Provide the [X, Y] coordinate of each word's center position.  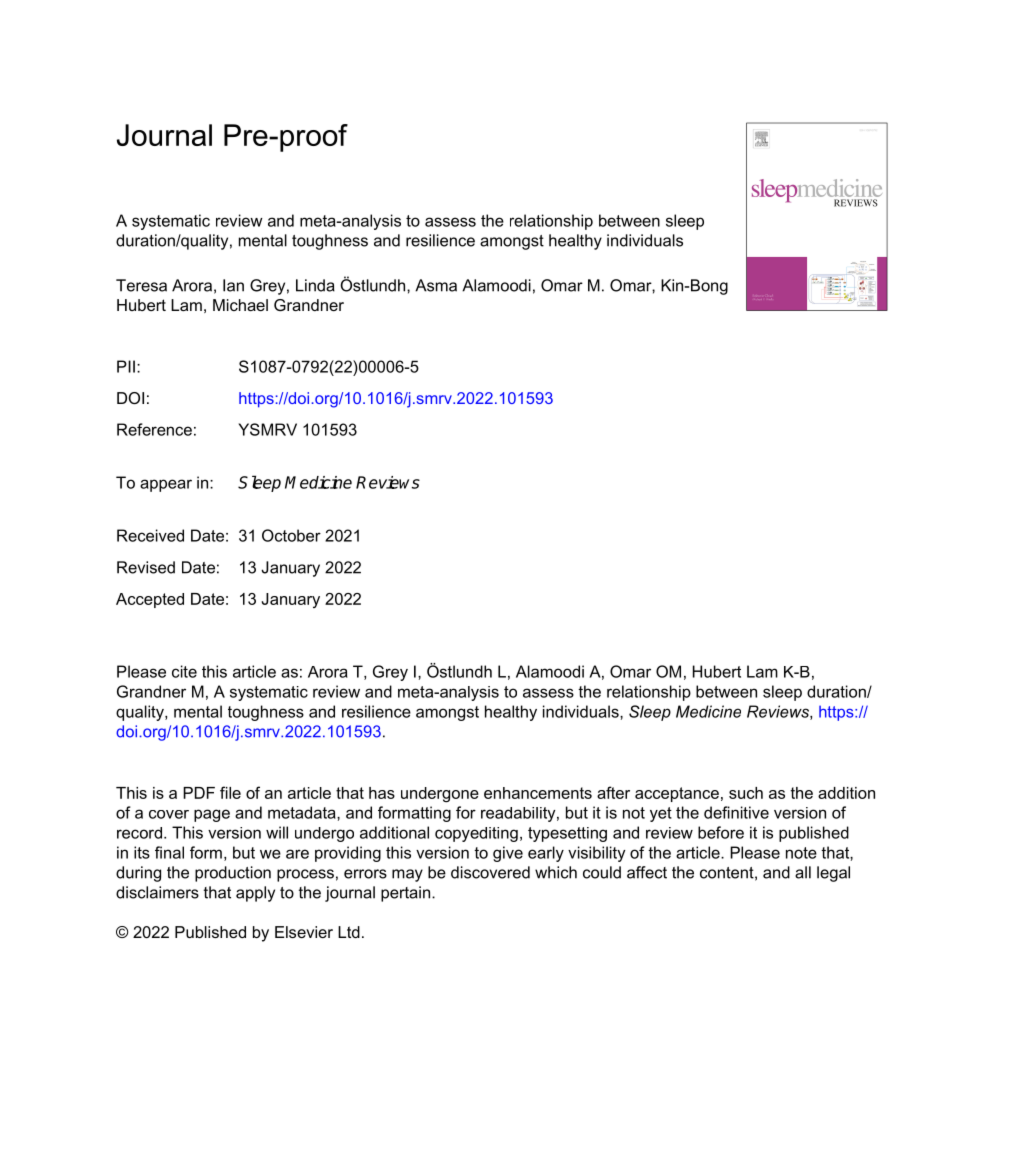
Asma [436, 285]
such [746, 793]
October [291, 535]
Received [150, 535]
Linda [315, 285]
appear [166, 485]
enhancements [538, 793]
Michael [240, 305]
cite [184, 671]
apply [255, 894]
